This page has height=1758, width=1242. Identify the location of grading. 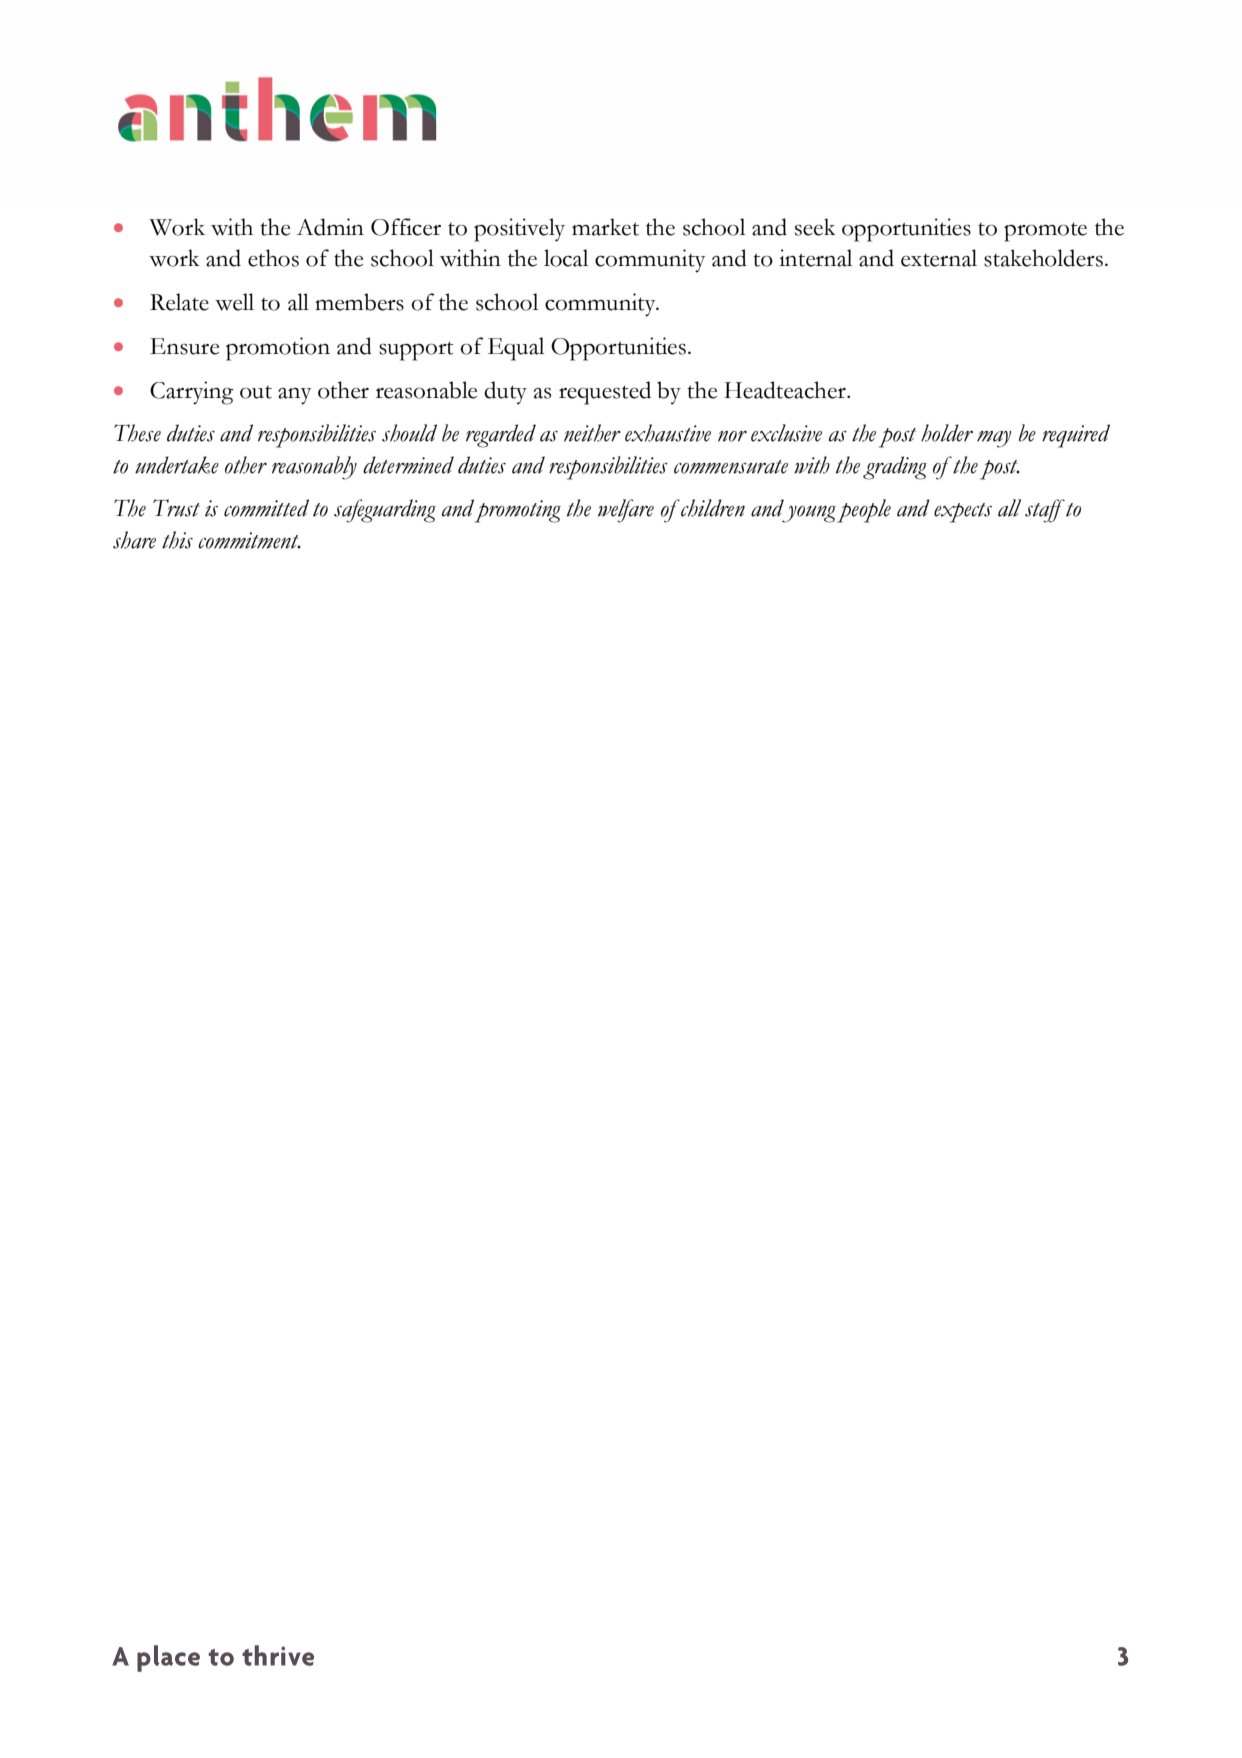
(895, 468).
